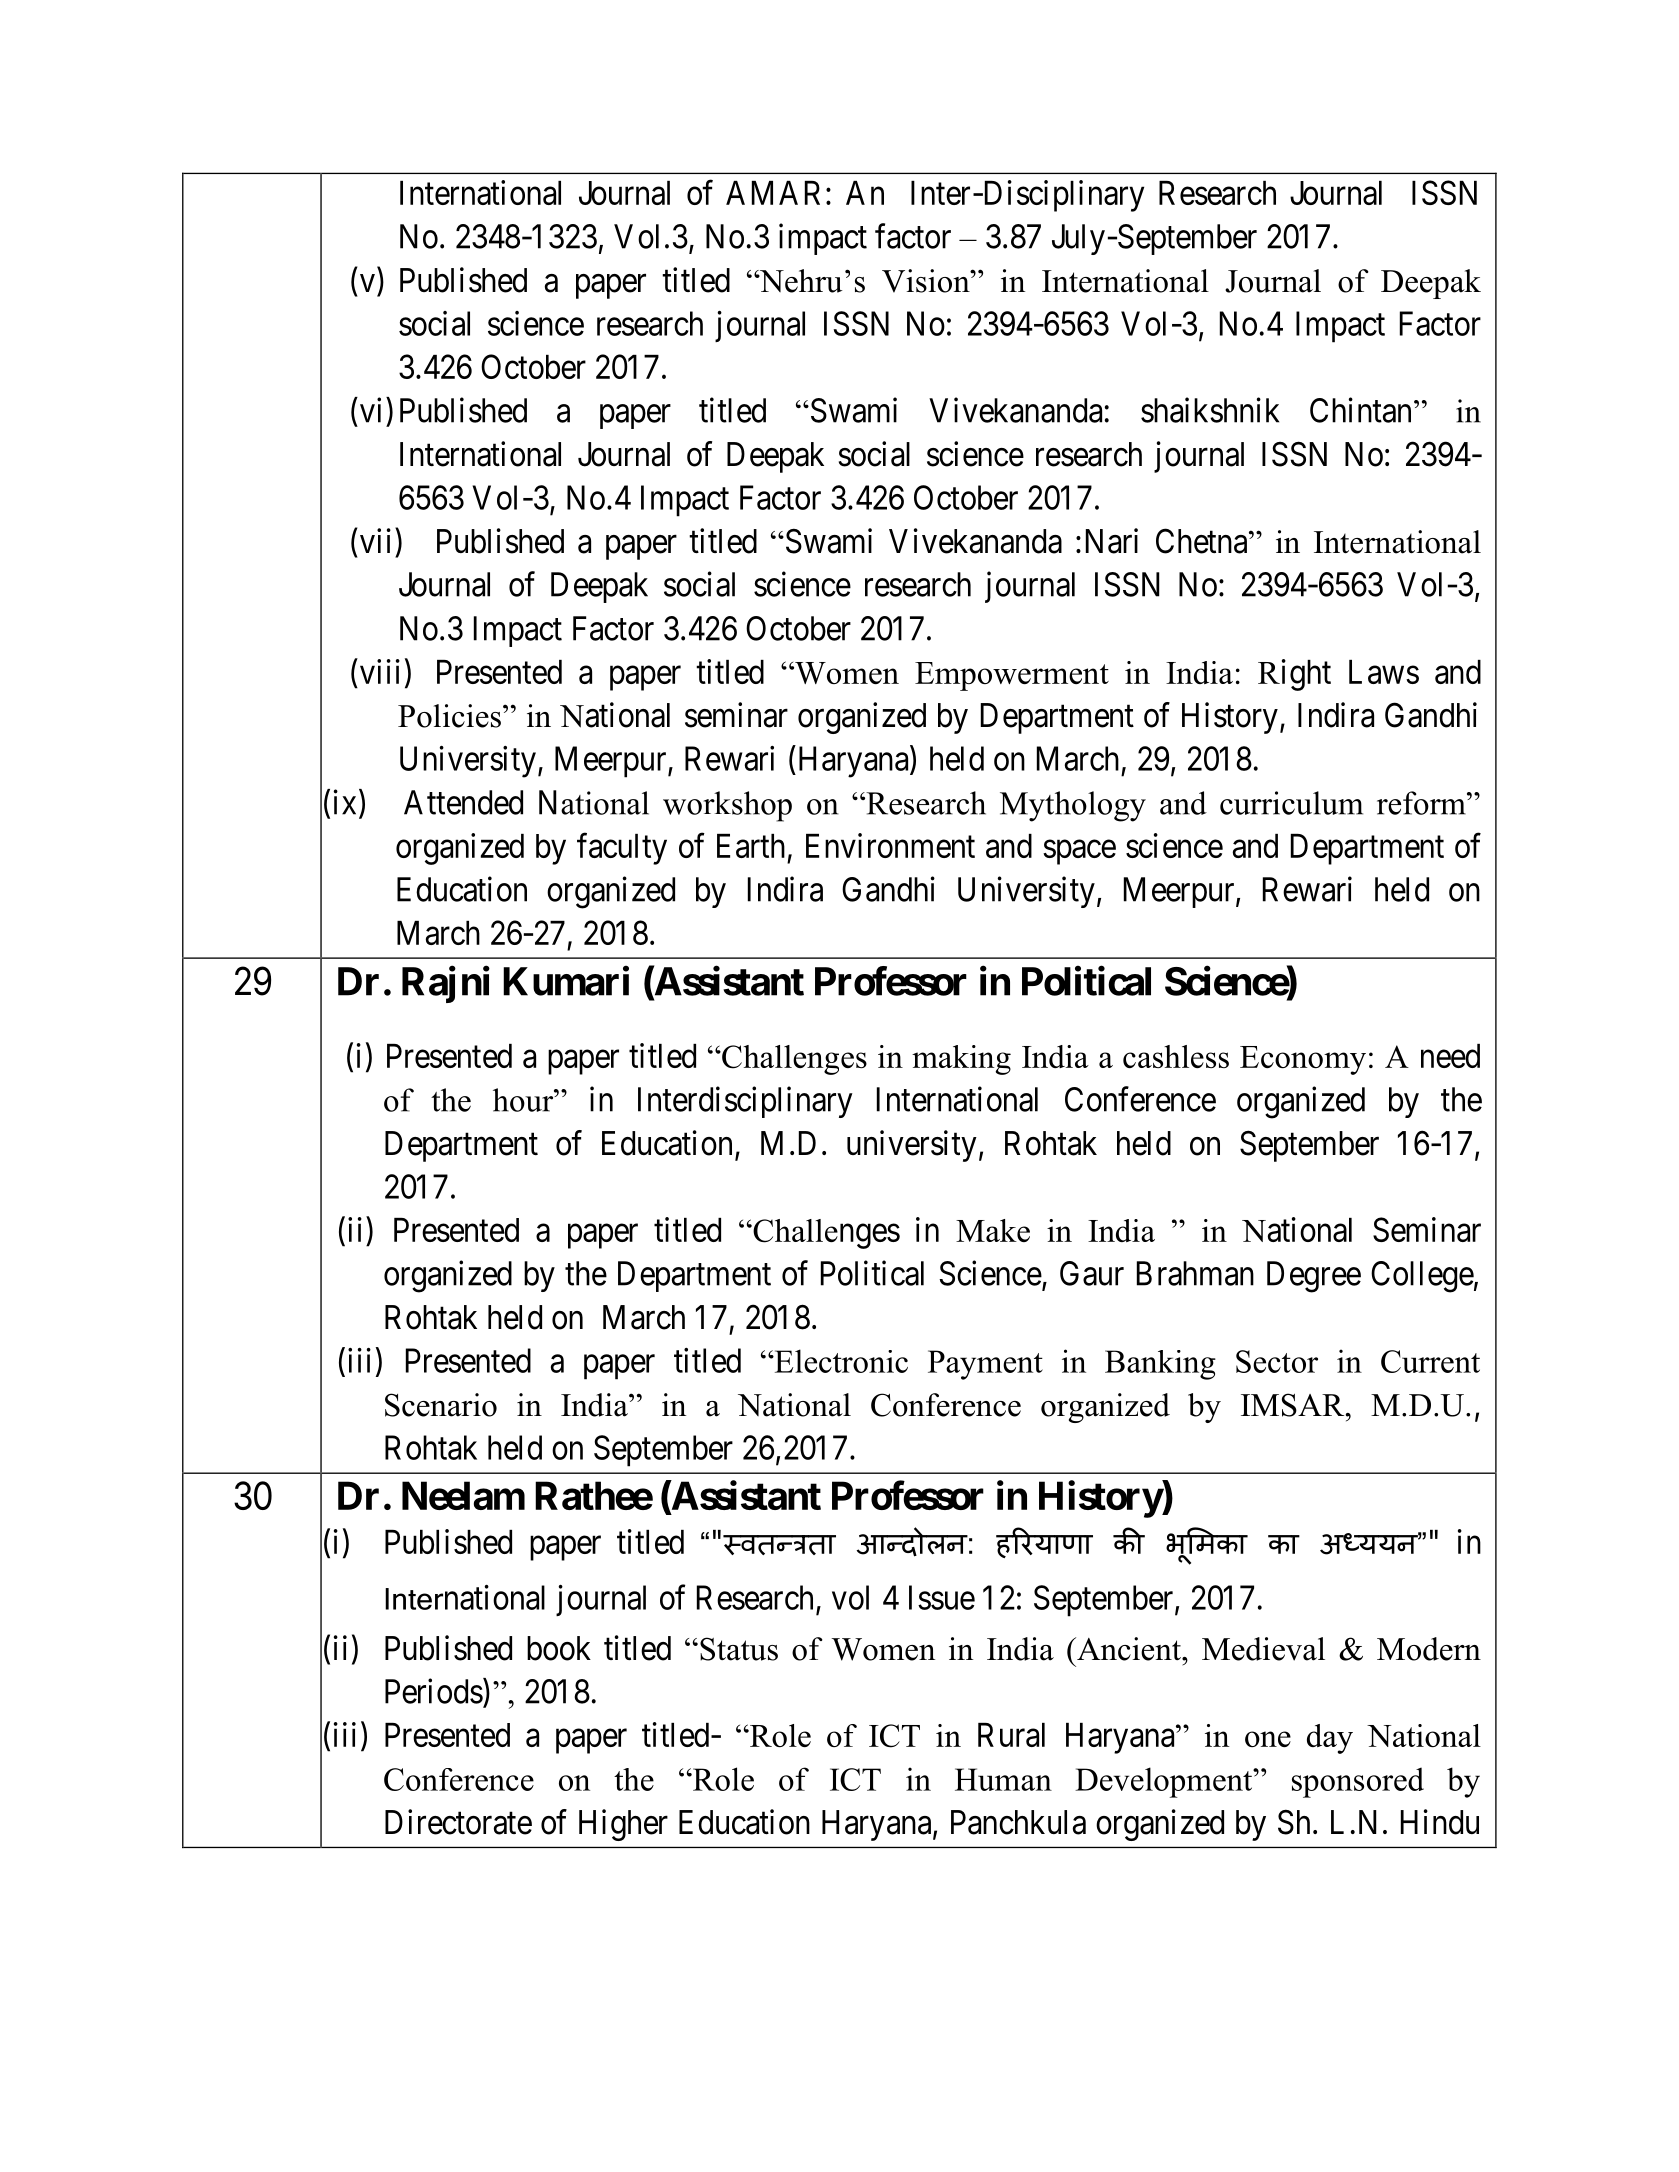 This image has height=2172, width=1679. What do you see at coordinates (773, 193) in the image?
I see `AMAR` at bounding box center [773, 193].
